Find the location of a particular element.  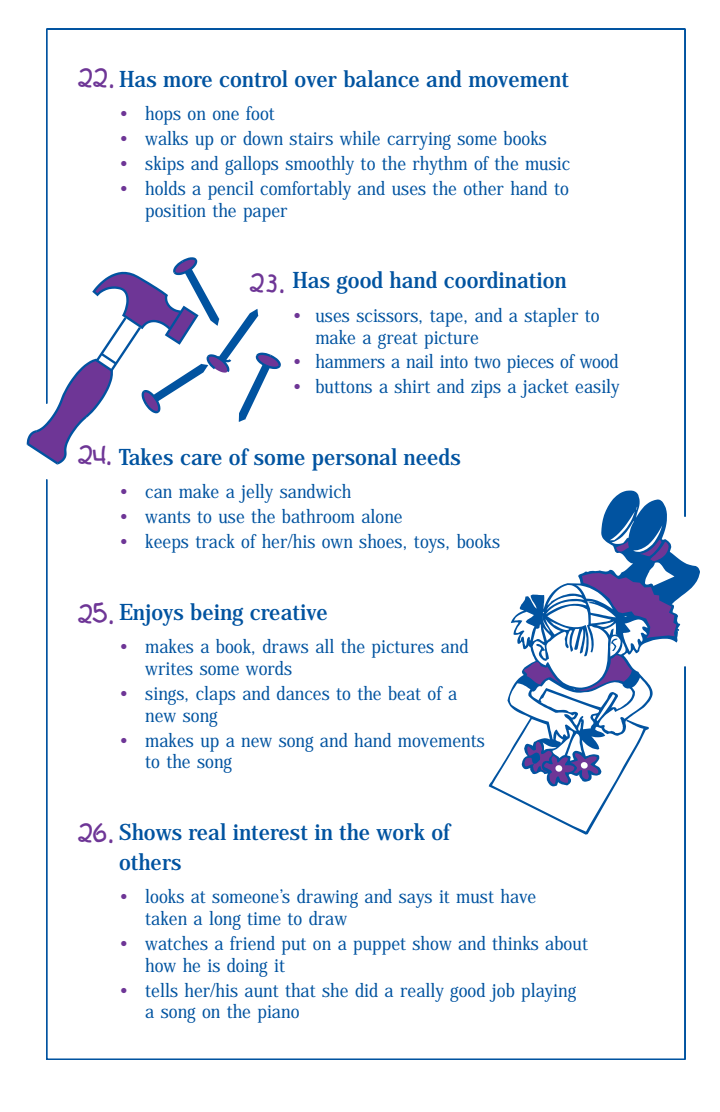

balance is located at coordinates (381, 78).
